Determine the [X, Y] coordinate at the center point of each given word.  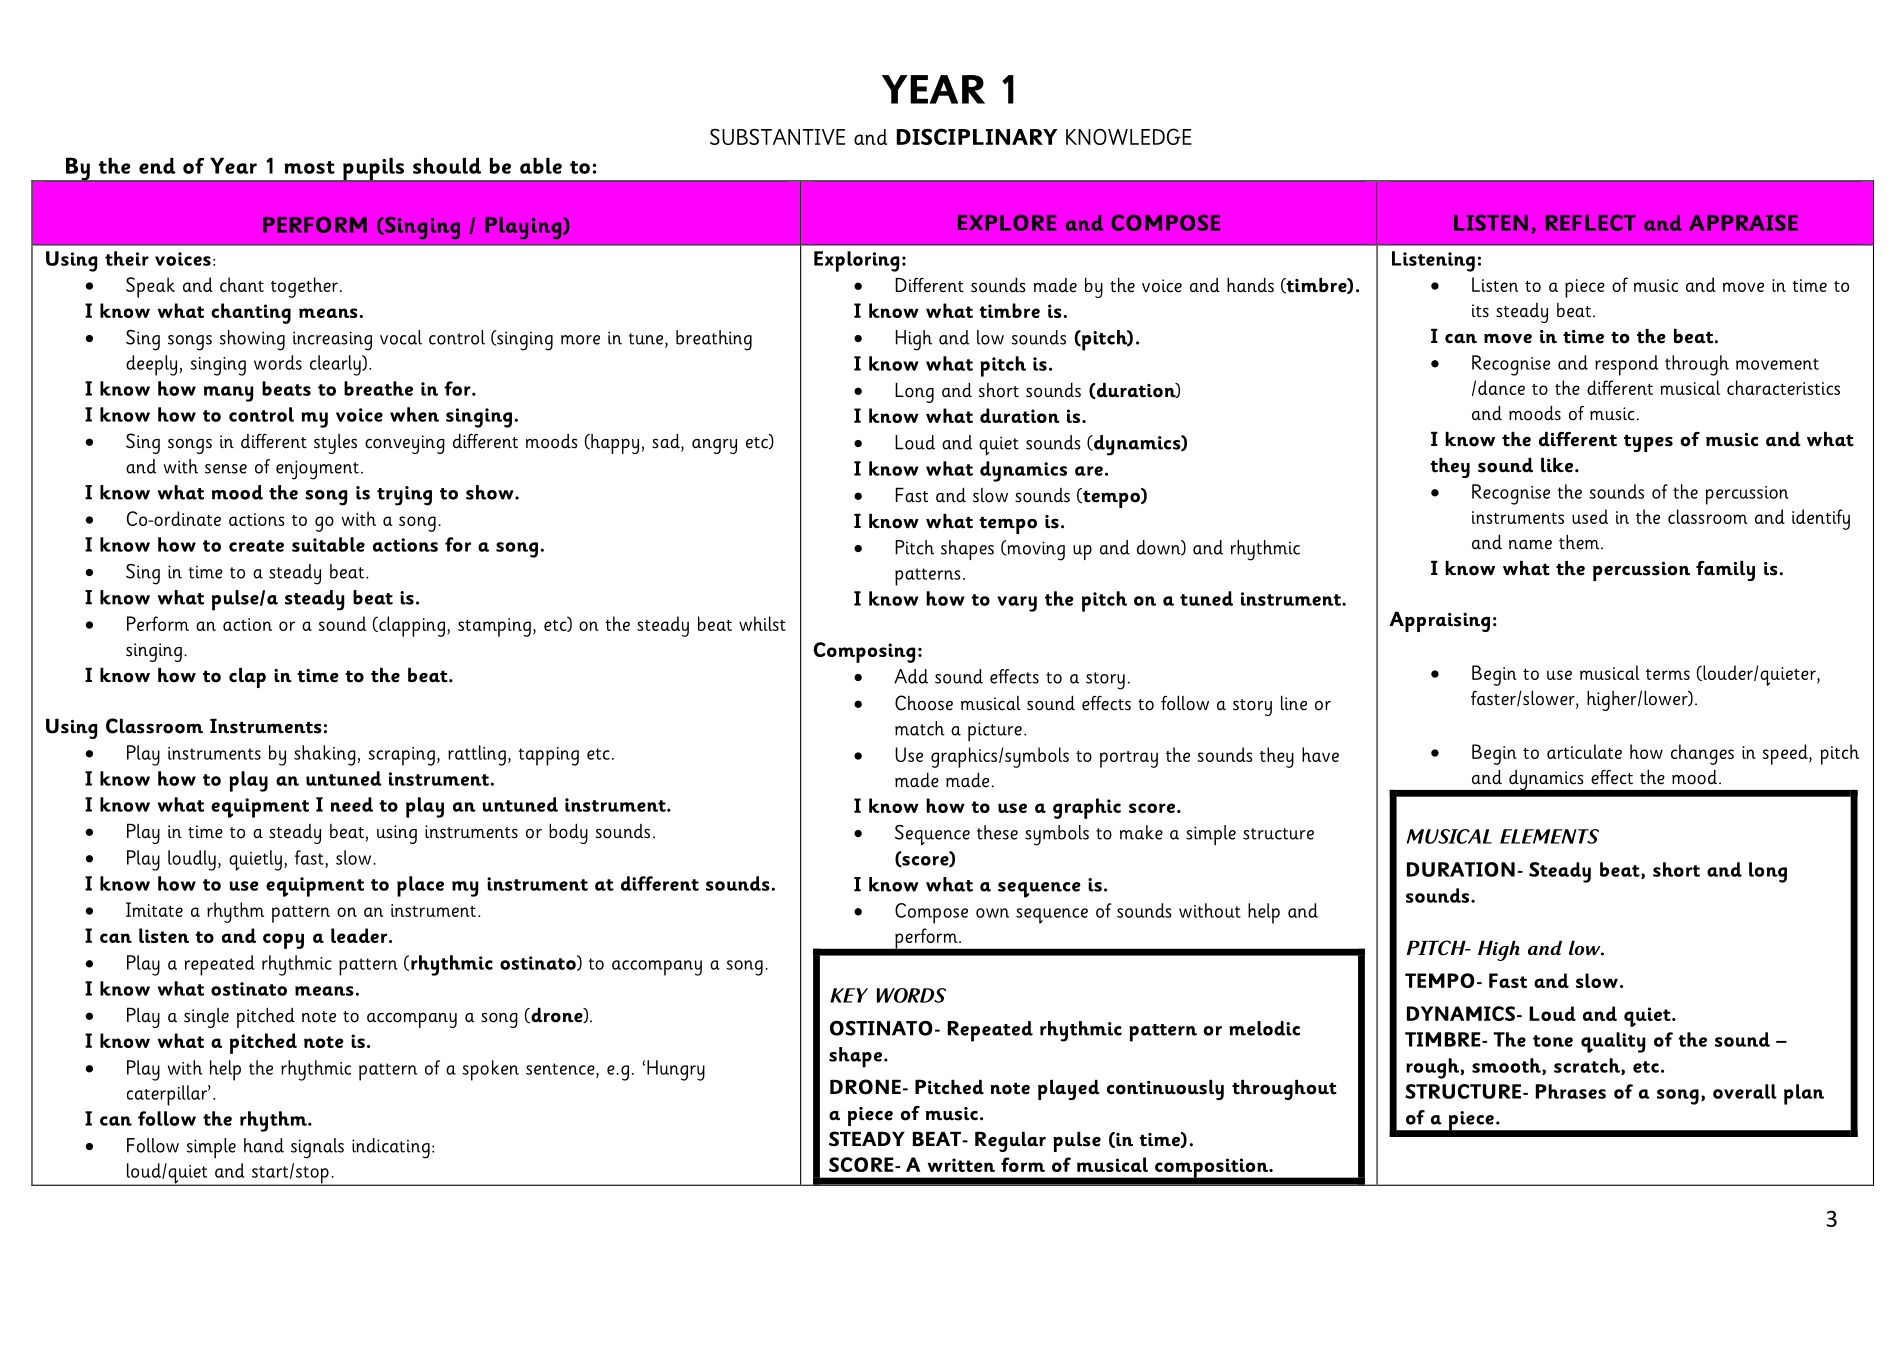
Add [911, 676]
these [997, 832]
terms [1668, 674]
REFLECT [1591, 222]
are [1089, 471]
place [420, 886]
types [1648, 443]
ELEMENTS [1549, 836]
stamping [494, 627]
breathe [378, 388]
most [310, 167]
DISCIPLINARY [977, 136]
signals [317, 1148]
